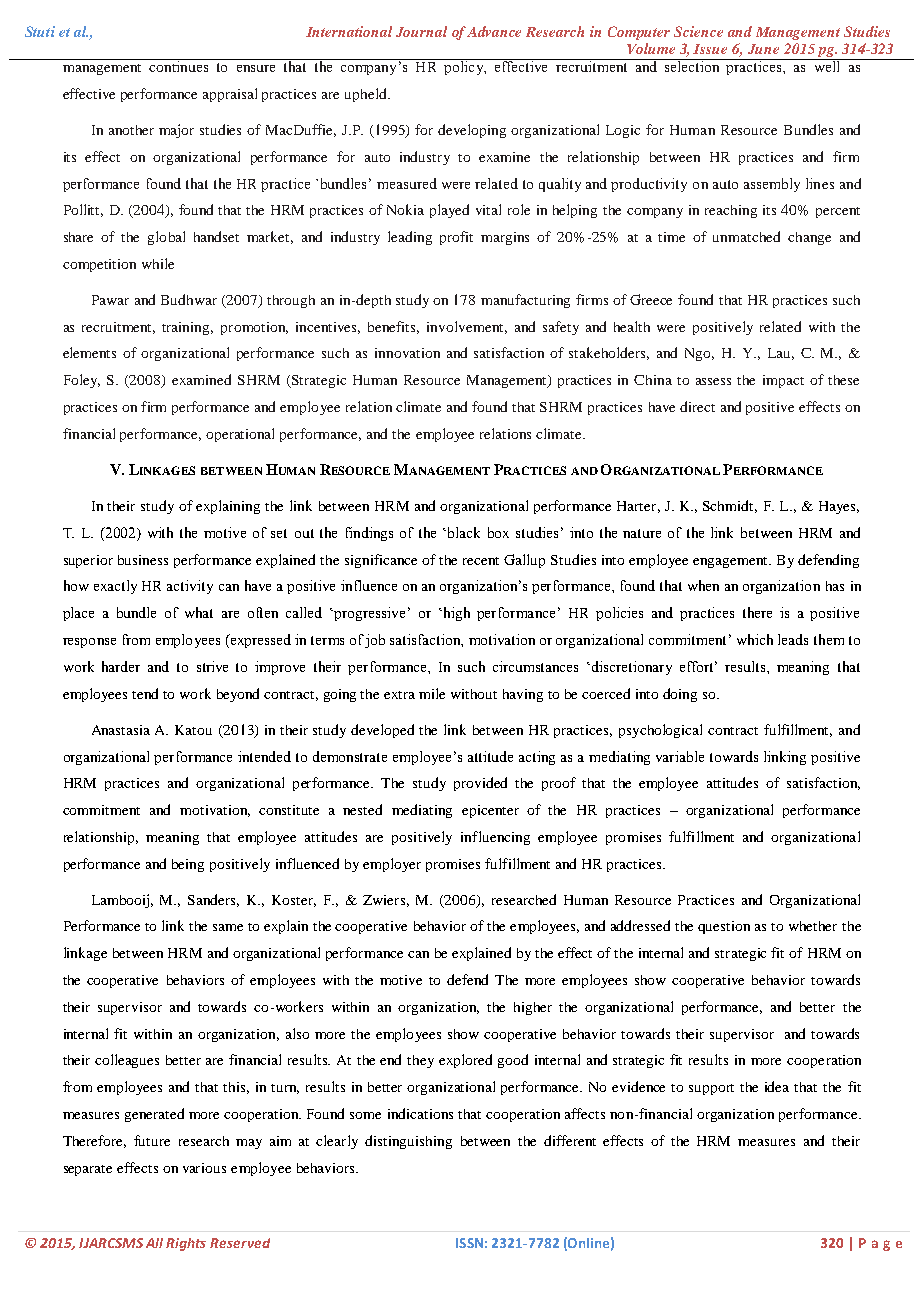 This document has height=1307, width=924. Describe the element at coordinates (186, 1244) in the document. I see `Rights` at that location.
